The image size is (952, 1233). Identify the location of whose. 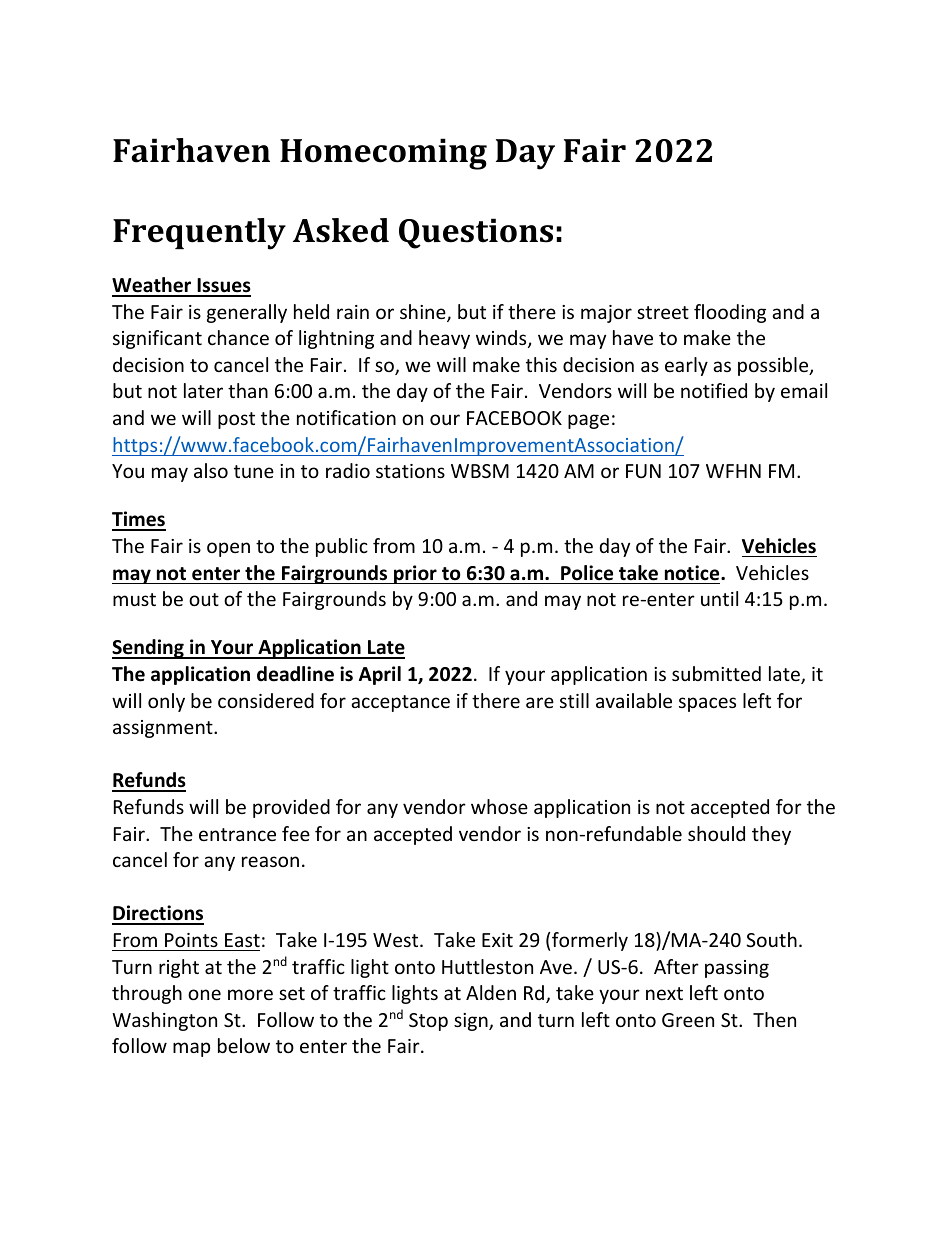
(499, 806).
